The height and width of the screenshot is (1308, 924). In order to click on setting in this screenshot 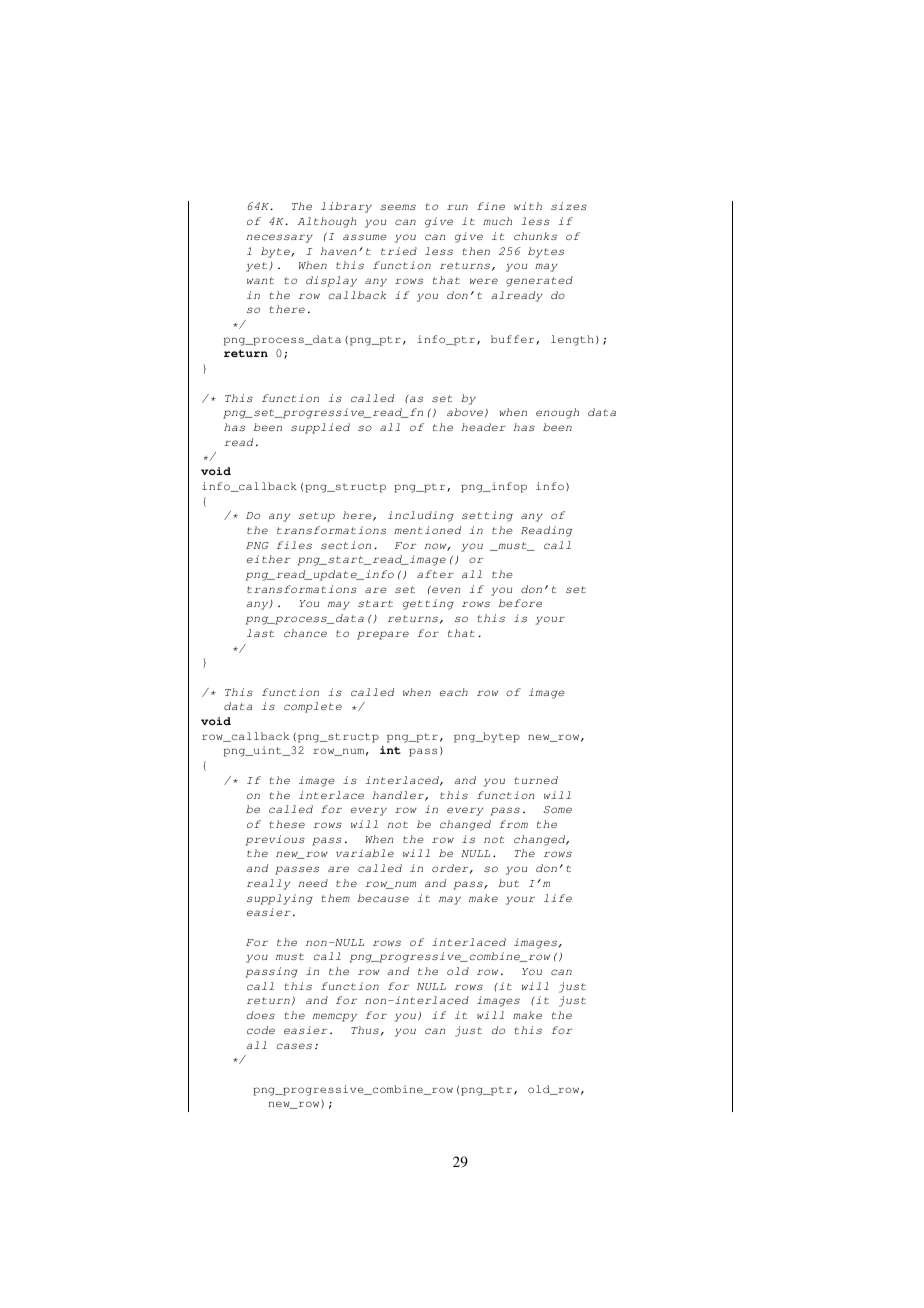, I will do `click(487, 516)`.
